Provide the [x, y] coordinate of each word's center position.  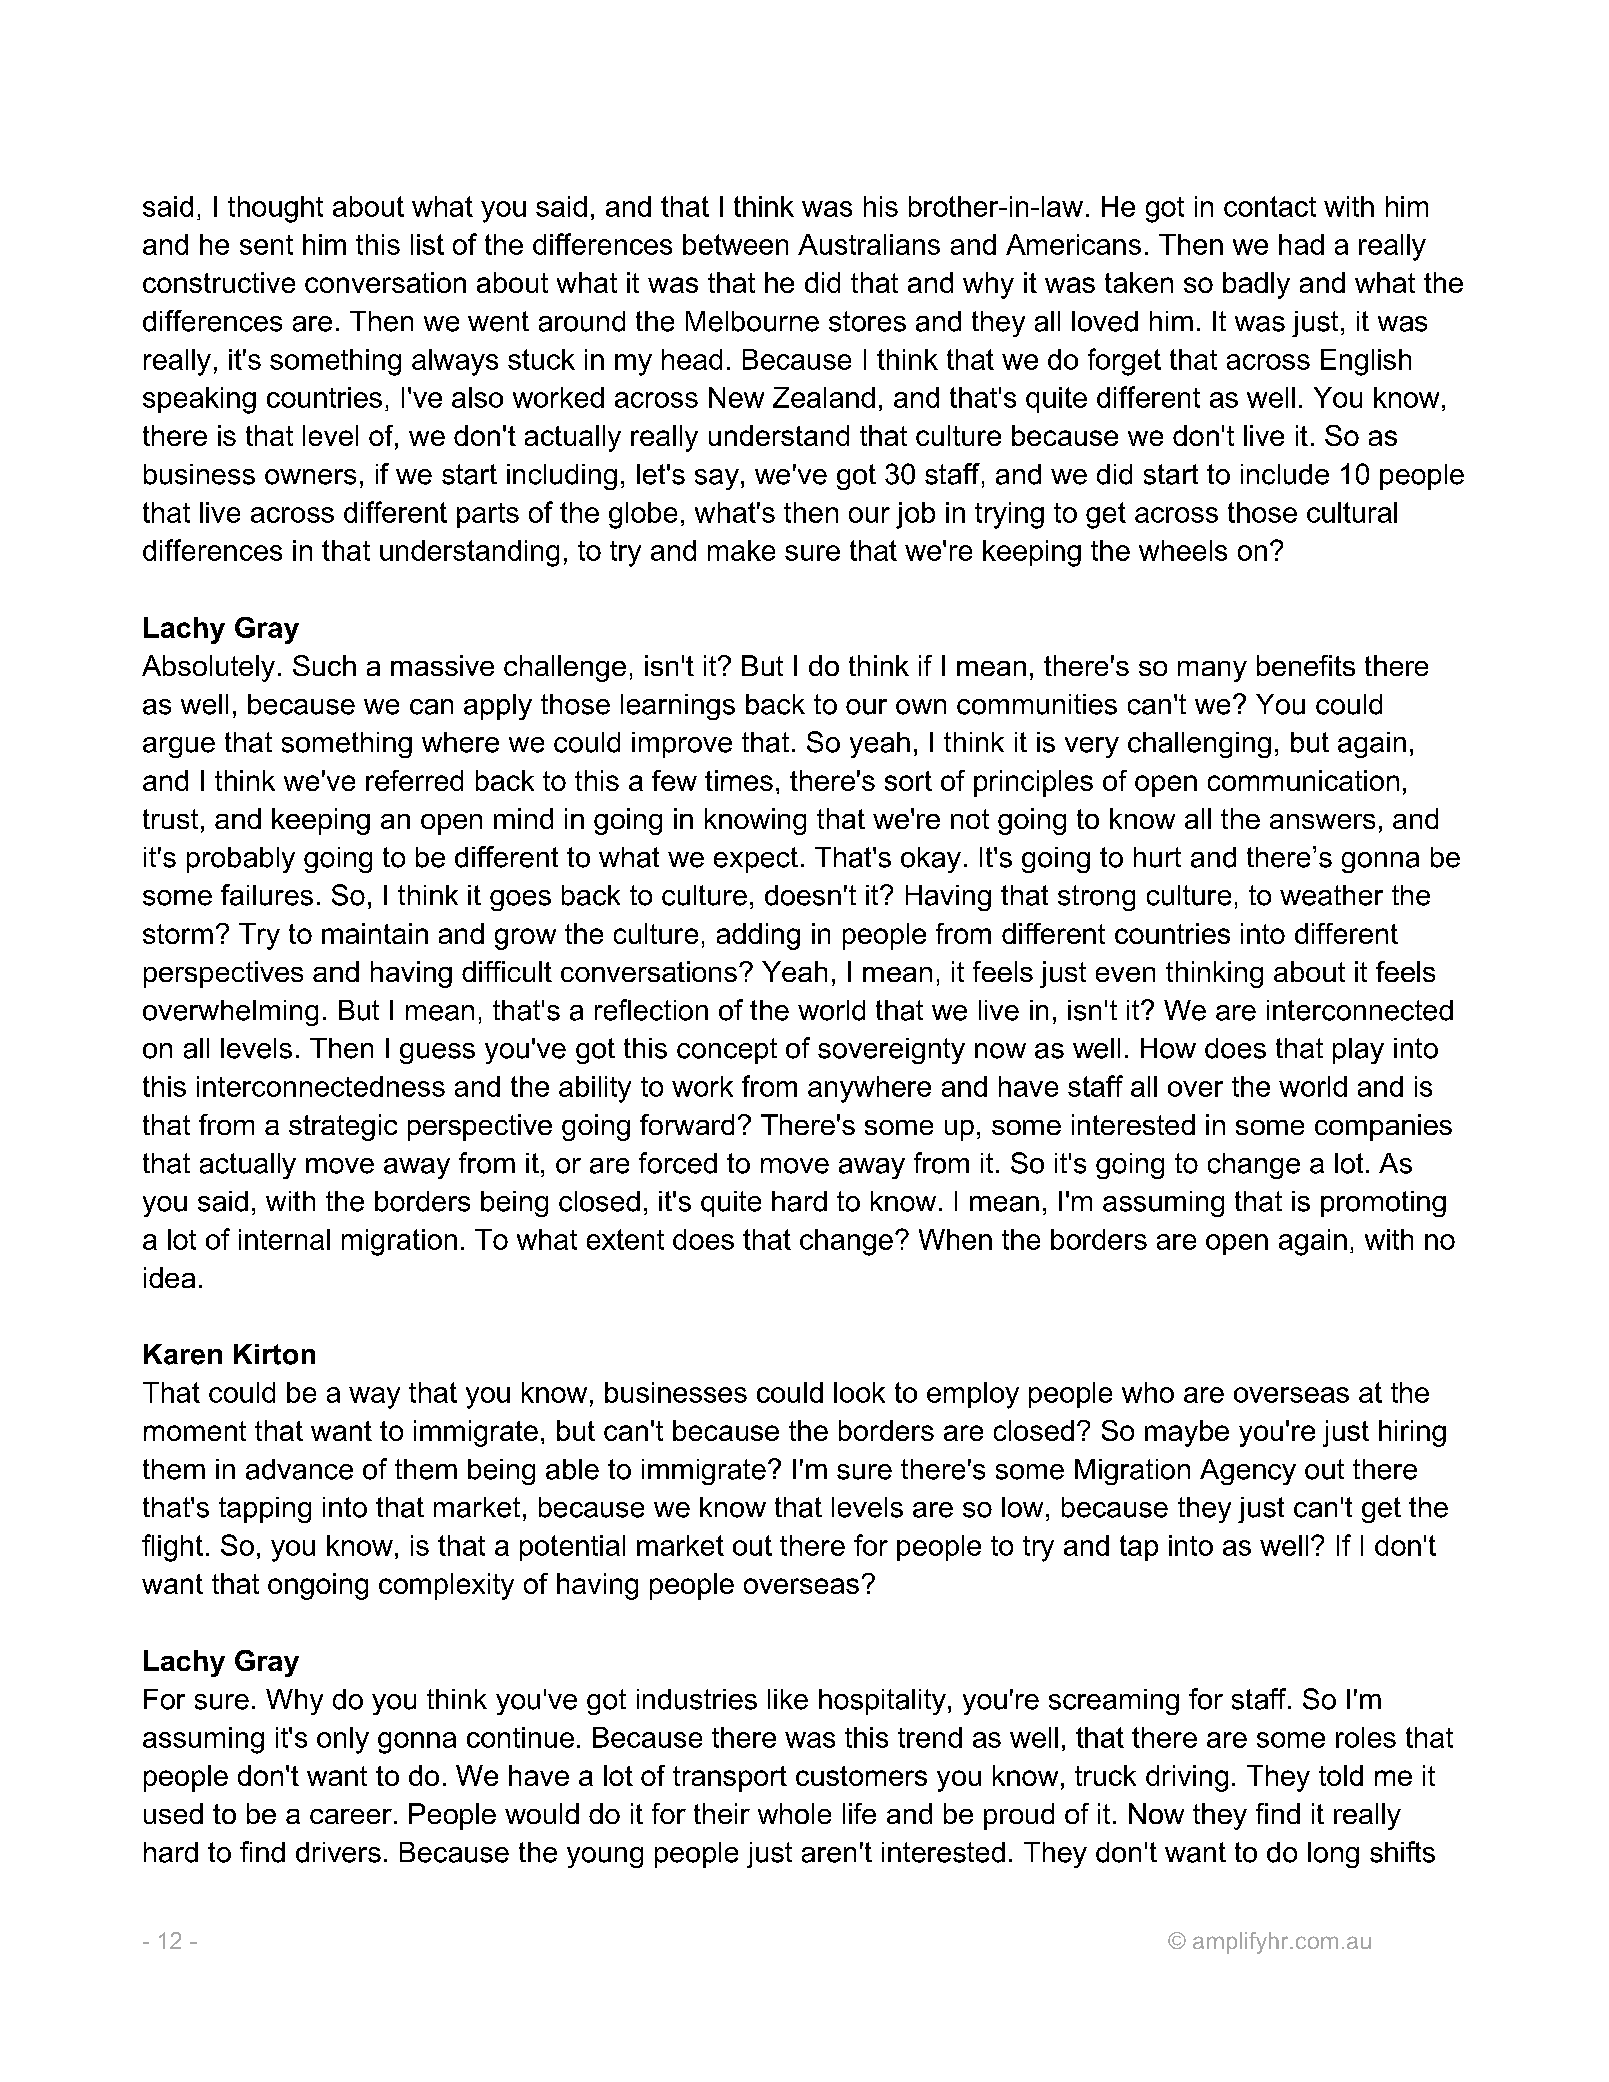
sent [266, 245]
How [1168, 1048]
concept [727, 1051]
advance [299, 1469]
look [859, 1392]
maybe [1187, 1433]
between [735, 244]
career [351, 1816]
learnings [678, 707]
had [1301, 244]
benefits [1306, 665]
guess [437, 1053]
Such [324, 665]
